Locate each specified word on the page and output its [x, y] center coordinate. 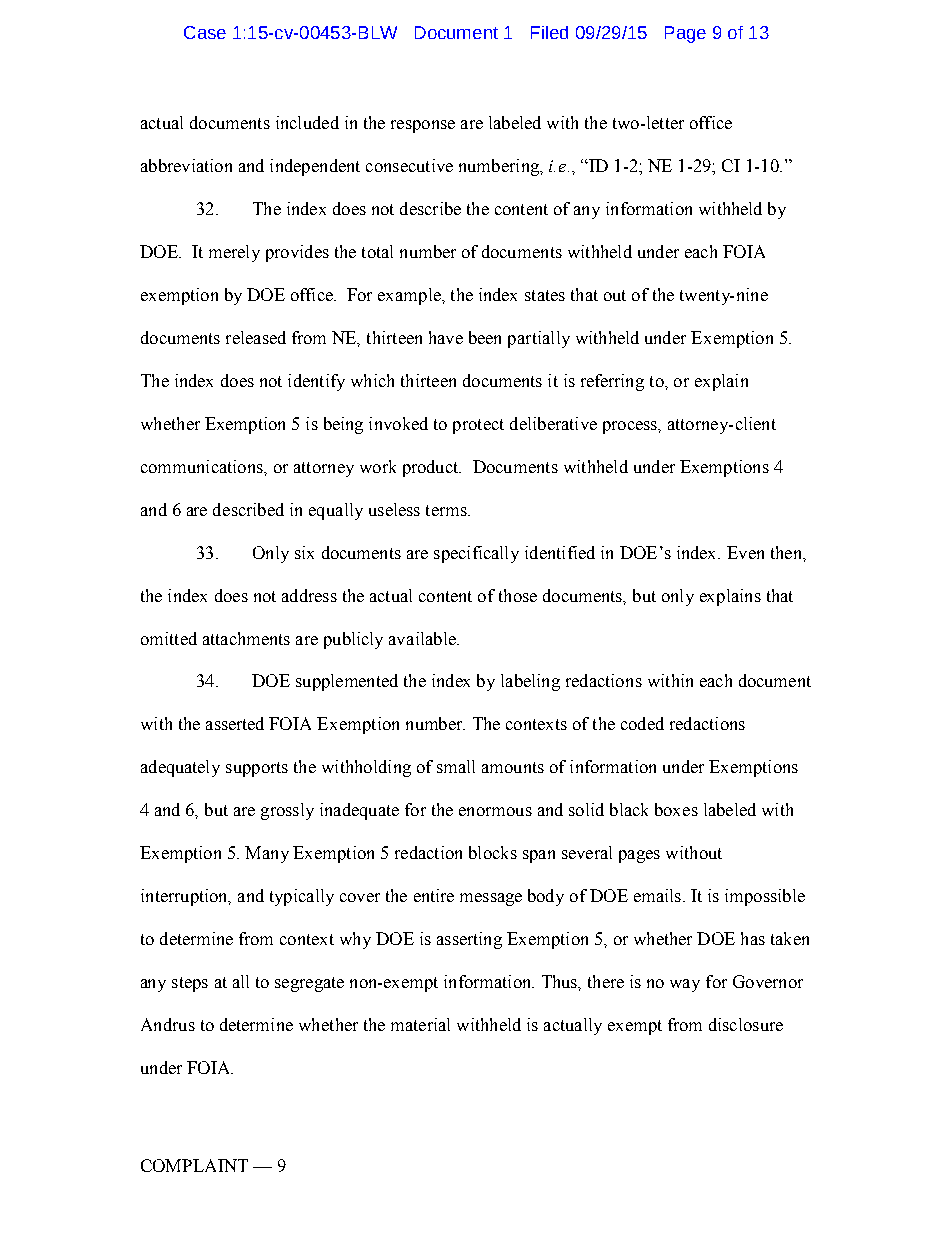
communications [203, 466]
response [423, 126]
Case [205, 32]
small [456, 766]
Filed [549, 32]
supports [257, 769]
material [420, 1024]
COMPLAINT [194, 1165]
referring [612, 382]
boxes [676, 809]
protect [478, 426]
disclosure [746, 1024]
